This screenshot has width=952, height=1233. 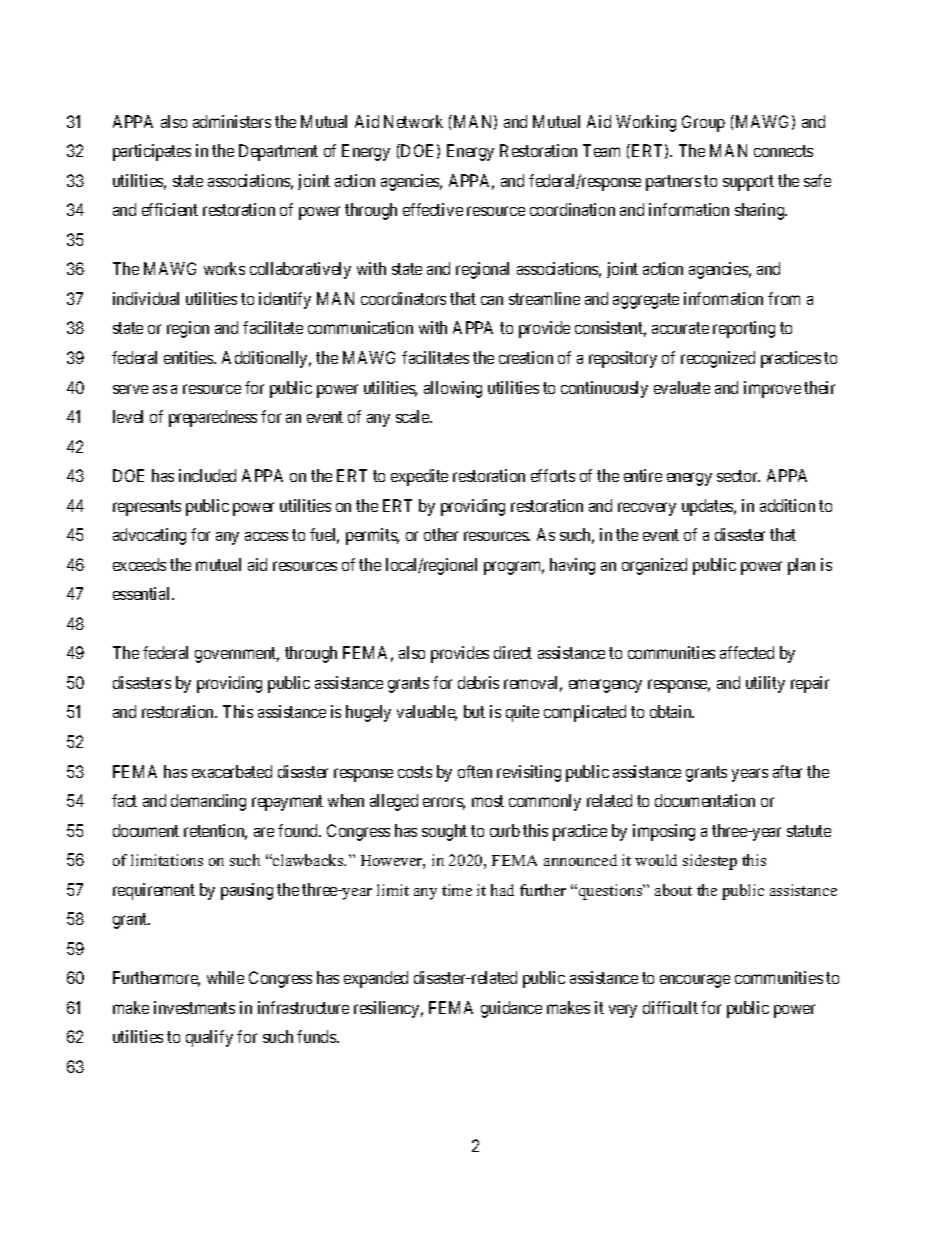 I want to click on investments, so click(x=194, y=1007).
